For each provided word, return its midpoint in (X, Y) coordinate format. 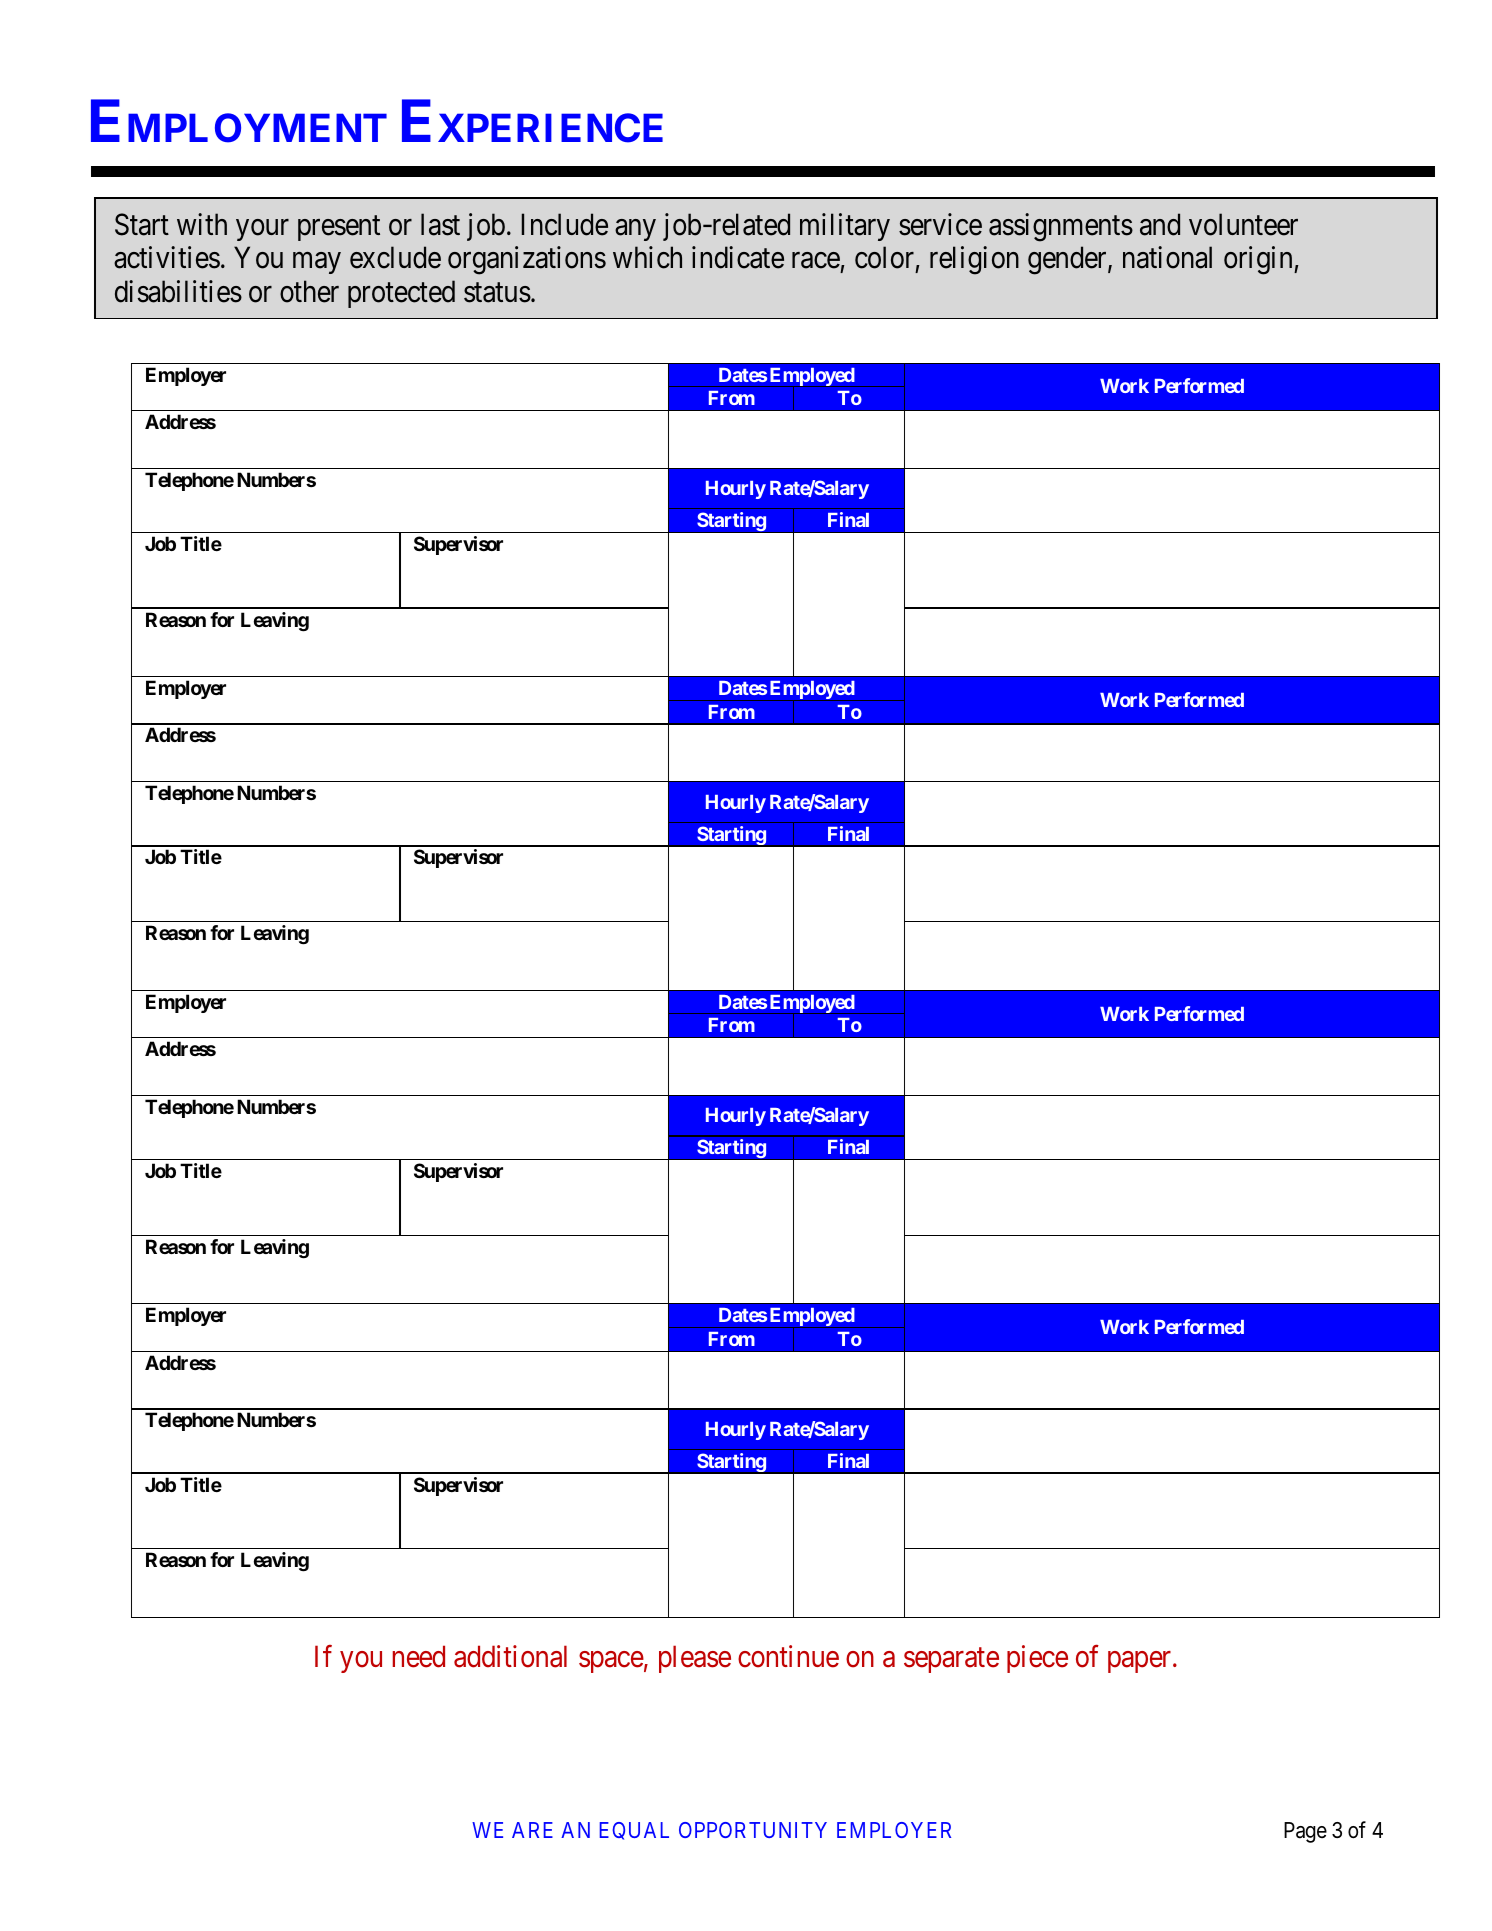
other (309, 291)
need (419, 1656)
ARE (532, 1830)
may (317, 263)
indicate (738, 257)
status (497, 293)
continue (788, 1656)
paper (1141, 1662)
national (1167, 257)
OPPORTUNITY (753, 1830)
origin (1259, 260)
